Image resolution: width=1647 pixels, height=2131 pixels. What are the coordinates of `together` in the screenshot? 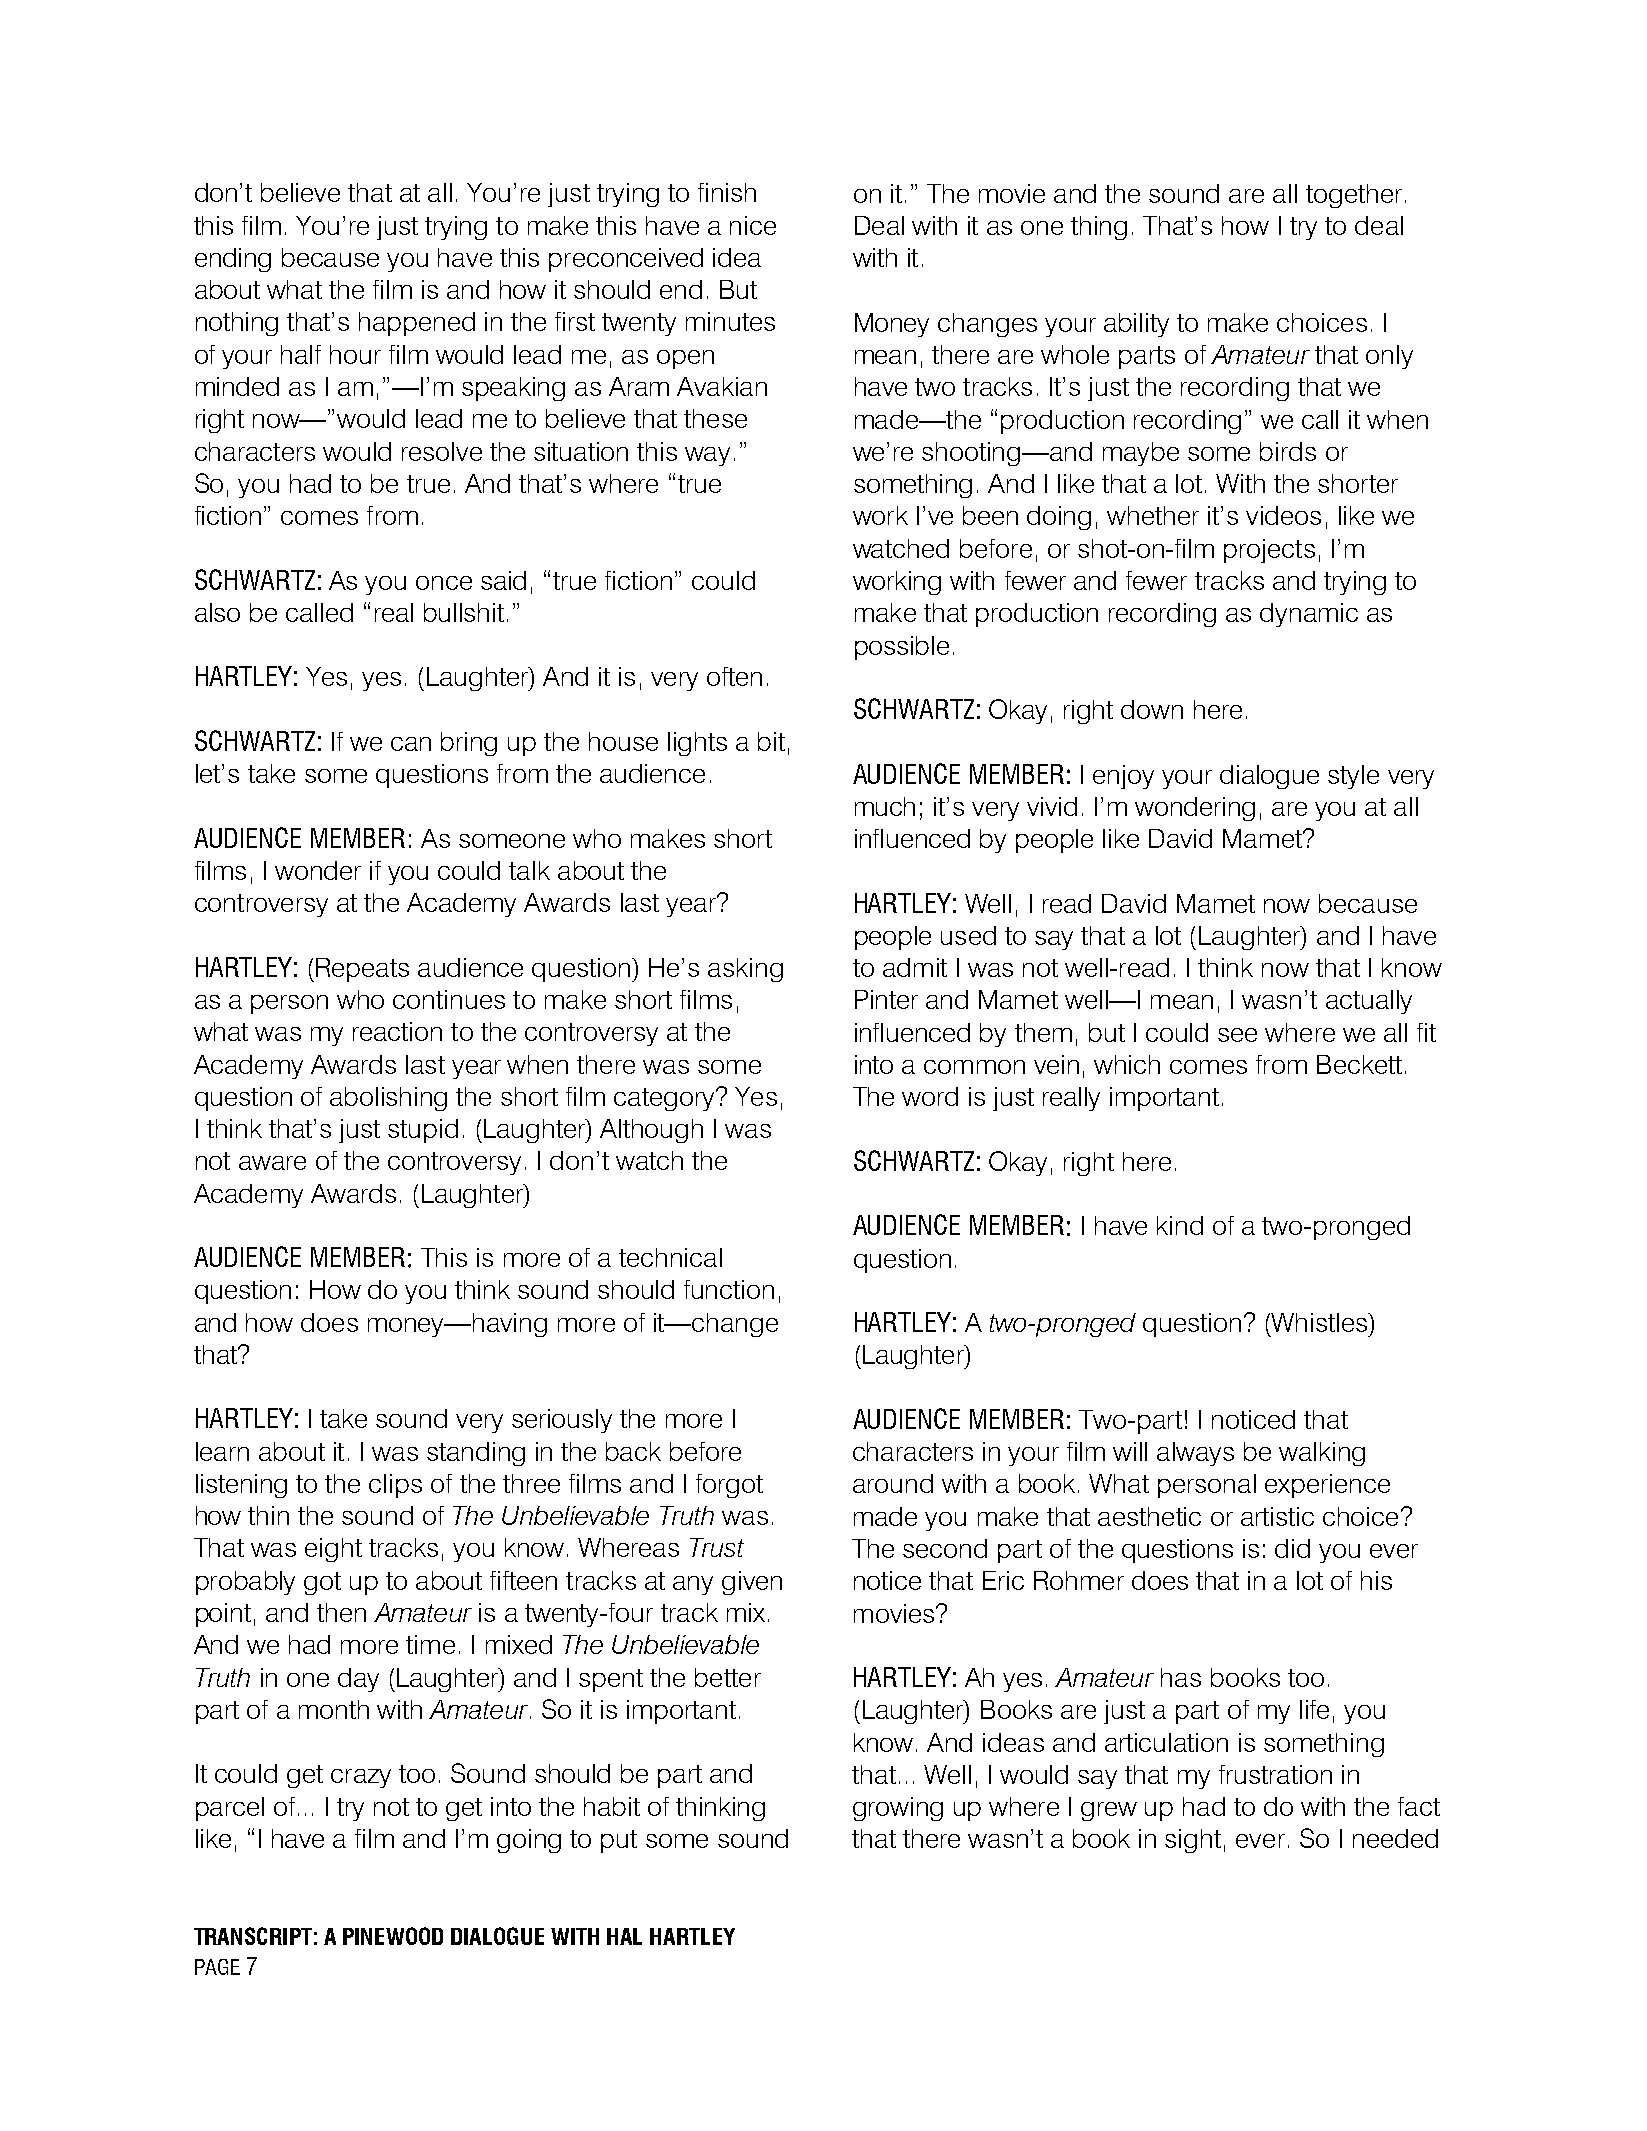 It's located at (1354, 196).
